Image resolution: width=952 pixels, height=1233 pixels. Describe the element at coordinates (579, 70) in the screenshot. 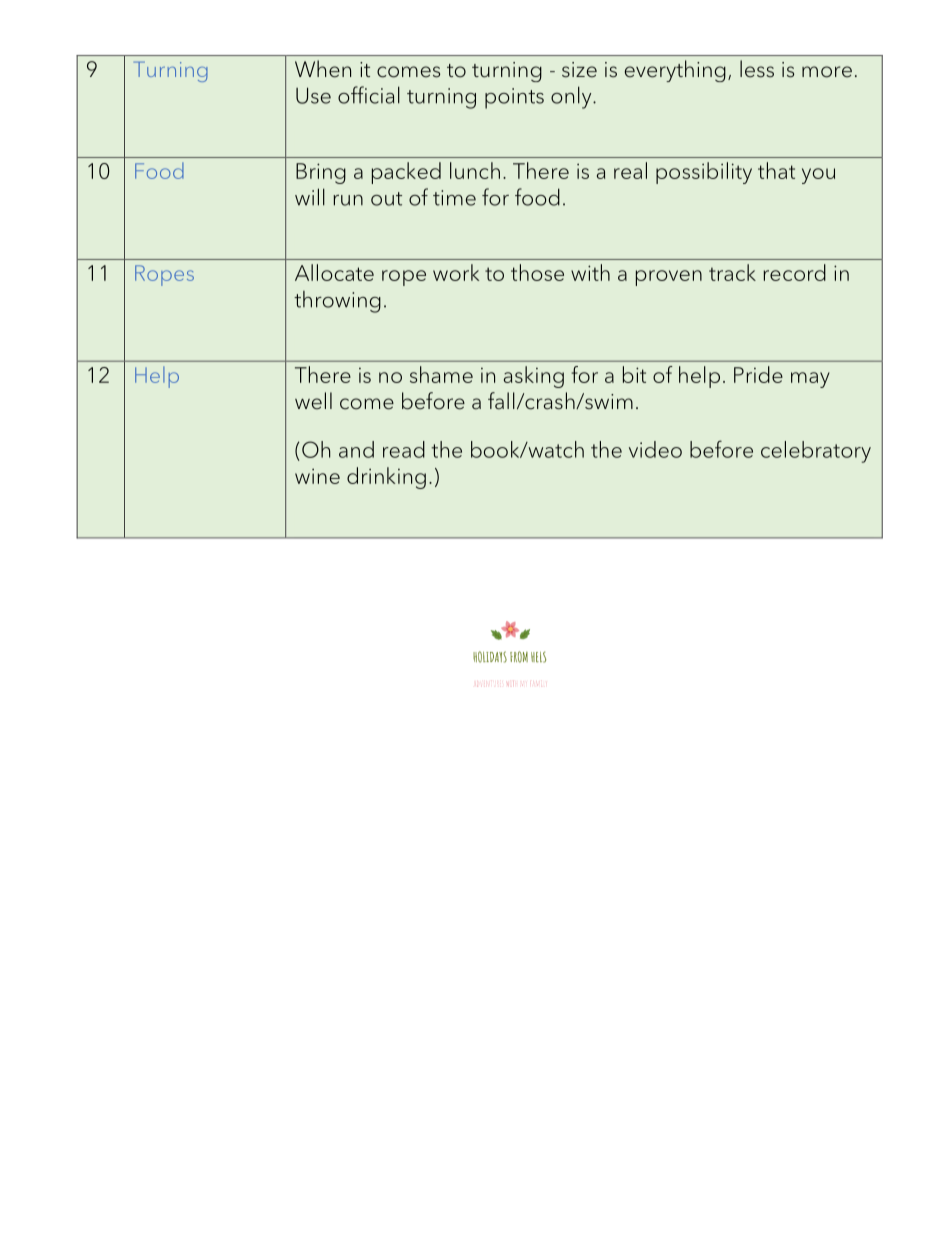

I see `size` at that location.
